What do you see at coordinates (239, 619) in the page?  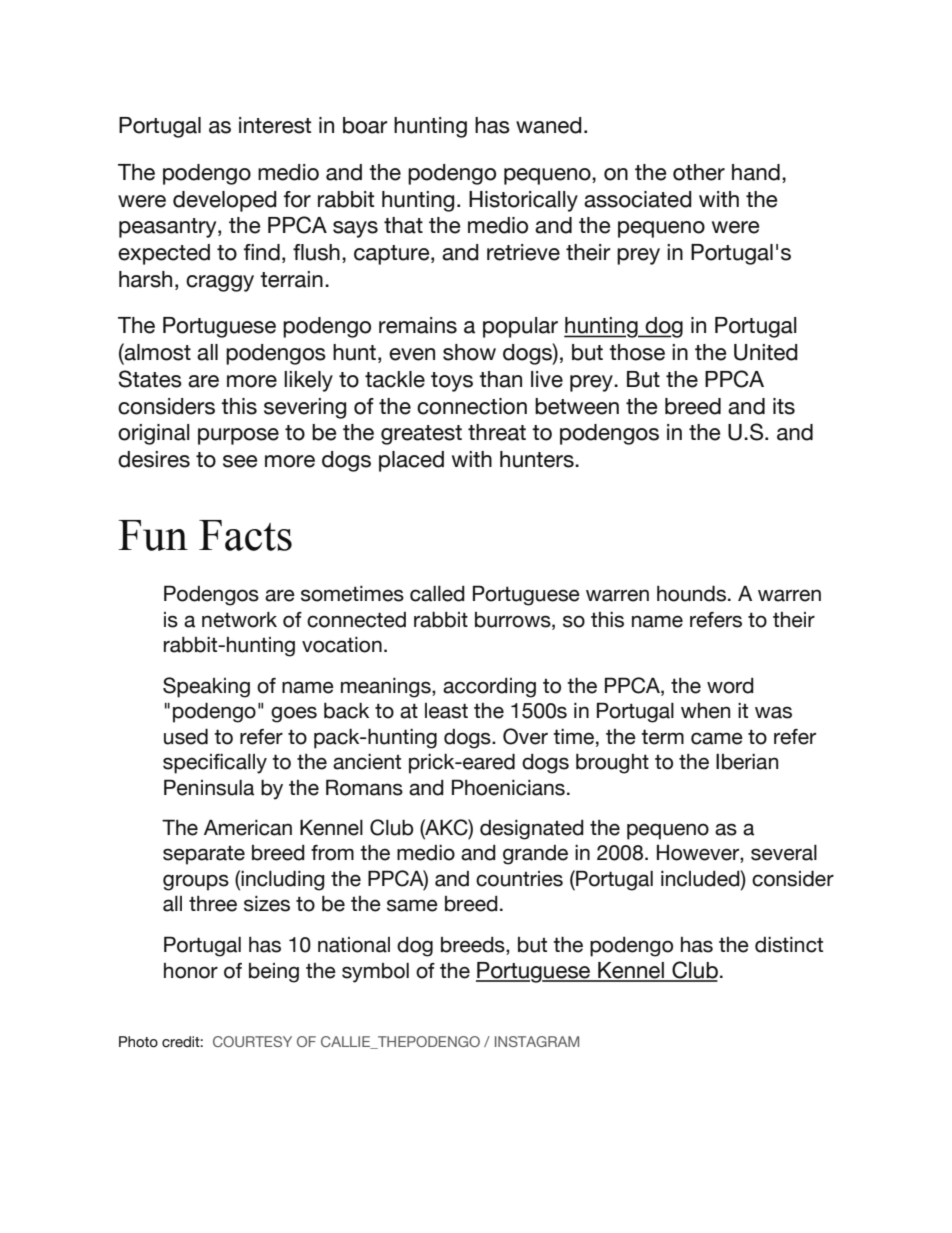 I see `network` at bounding box center [239, 619].
